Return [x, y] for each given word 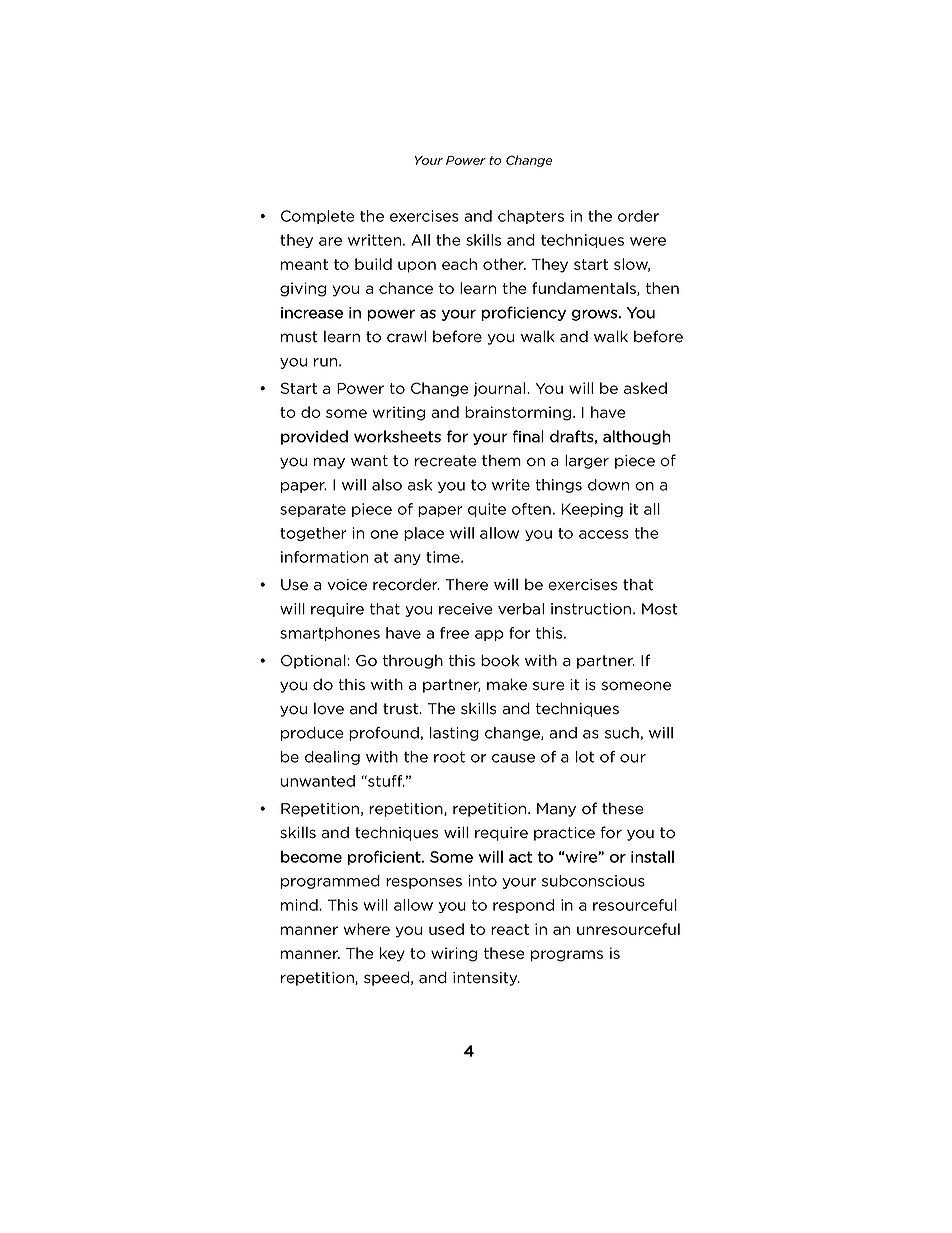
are [330, 241]
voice [347, 585]
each [459, 264]
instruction [592, 609]
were [648, 241]
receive [466, 609]
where [367, 929]
